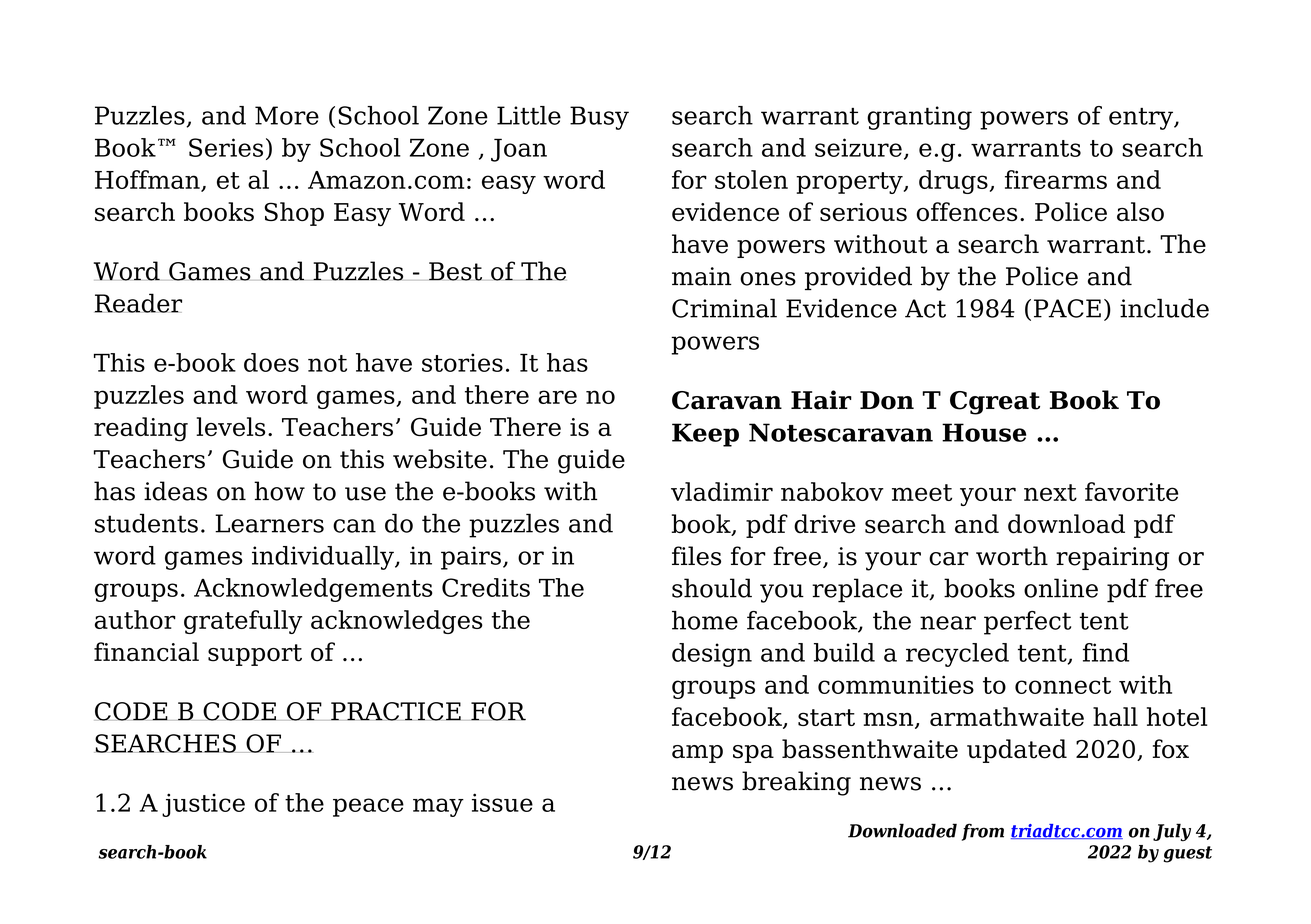 The height and width of the image is (924, 1311). Describe the element at coordinates (502, 802) in the image. I see `issue` at that location.
